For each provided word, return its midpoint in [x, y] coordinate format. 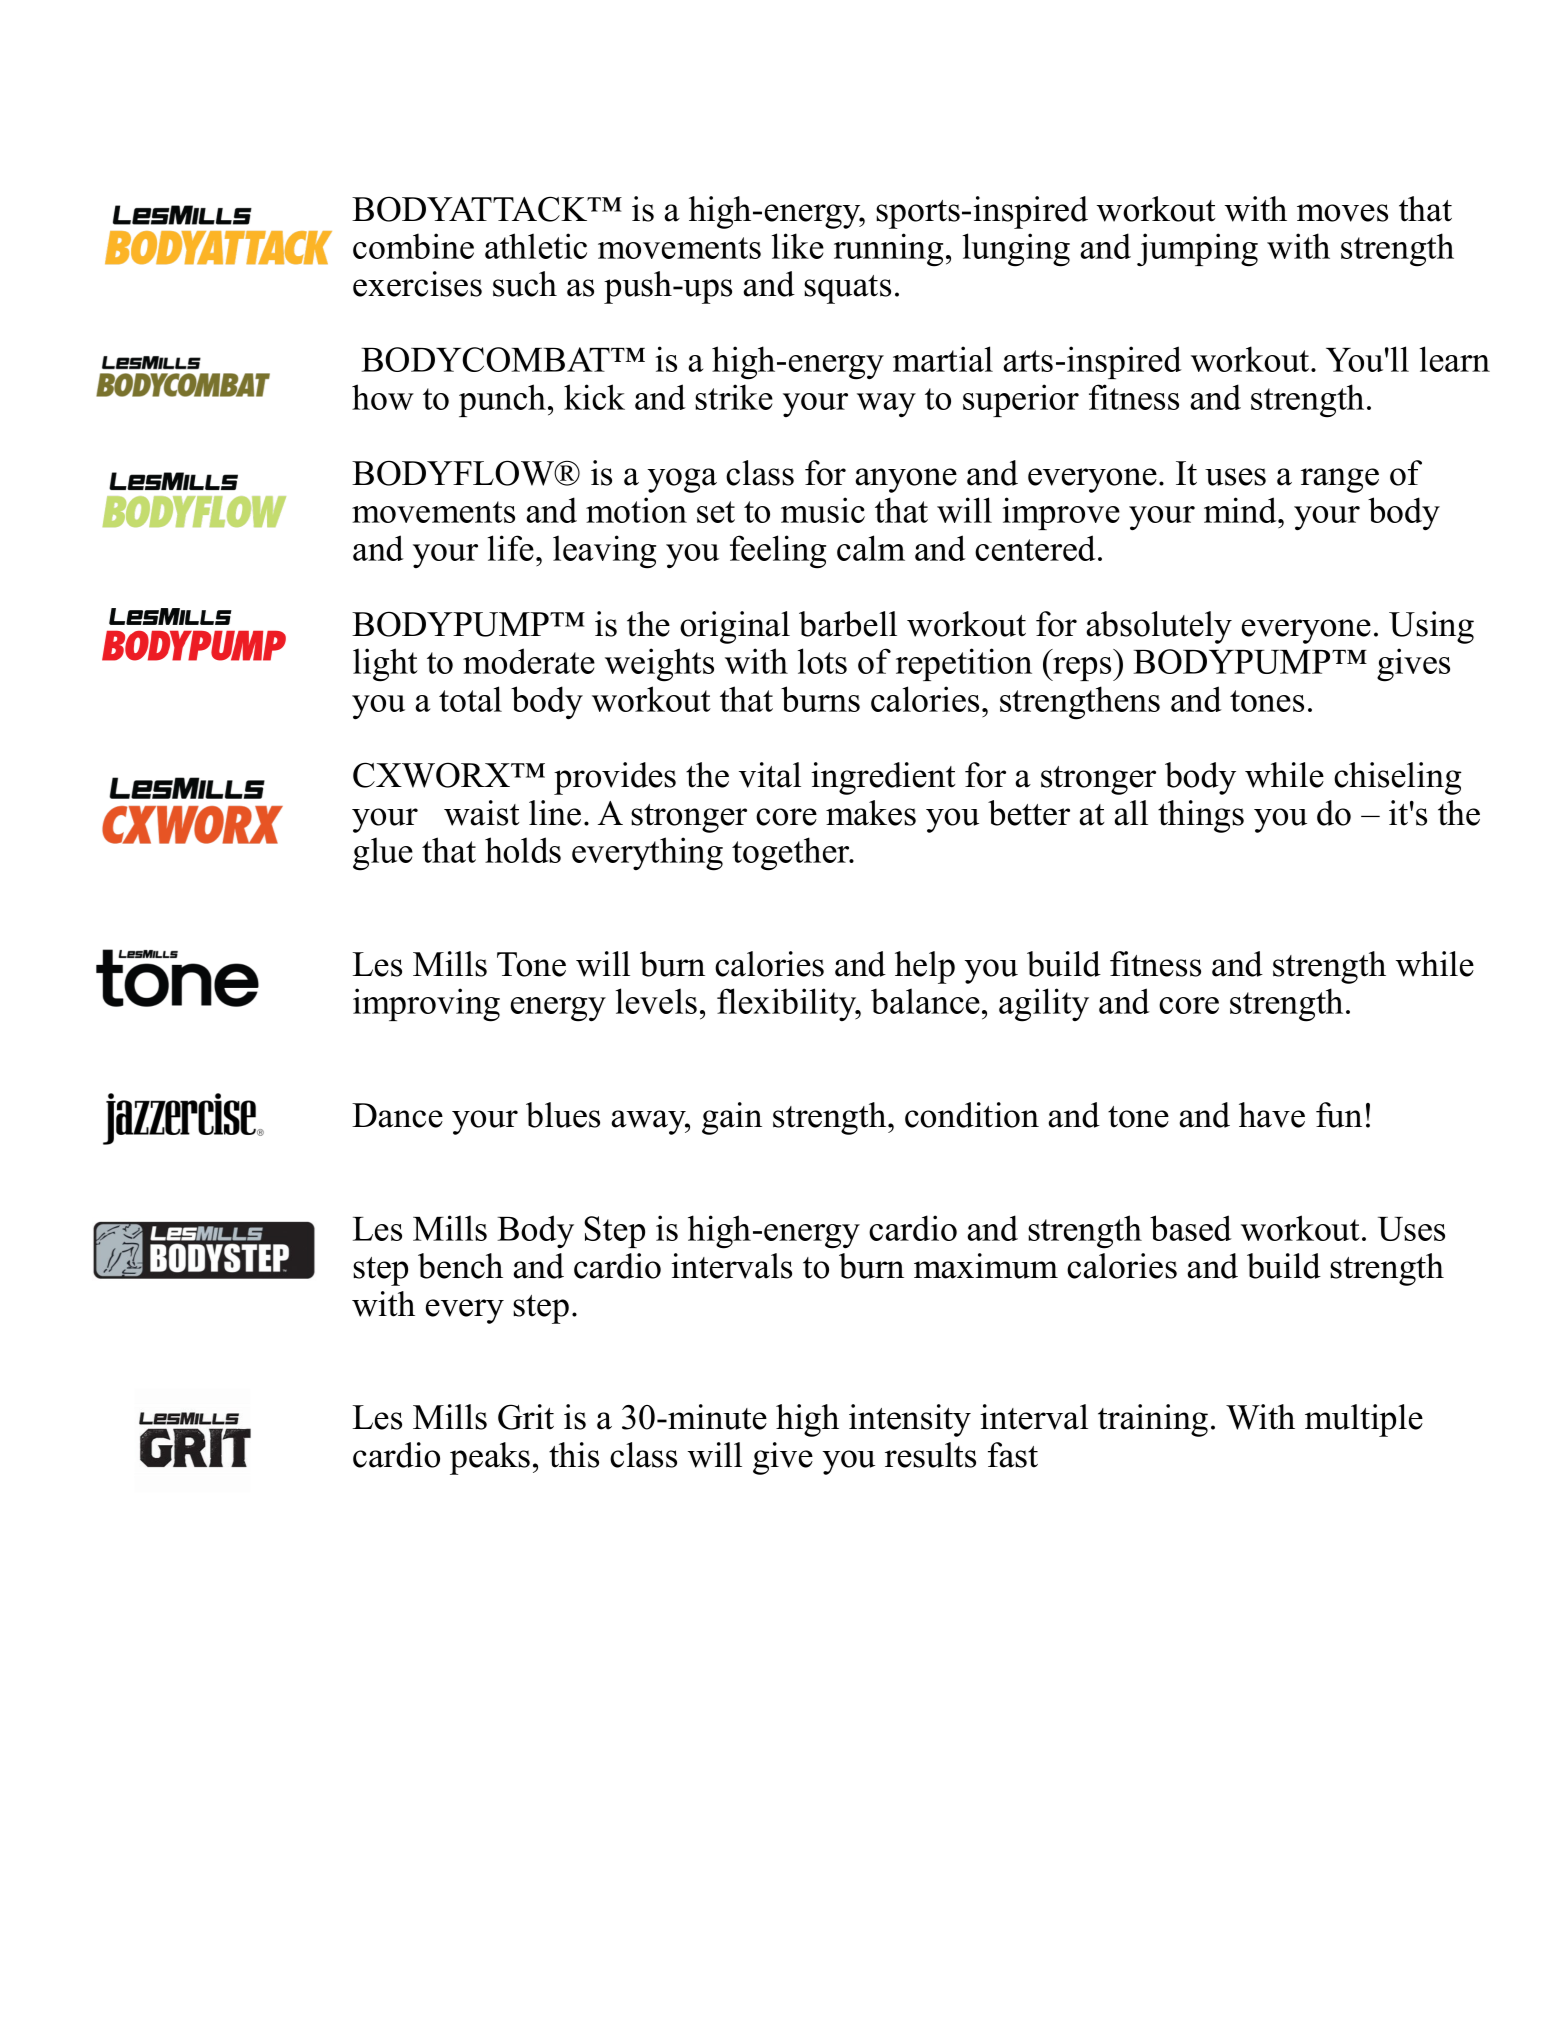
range [1340, 480]
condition [972, 1115]
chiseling [1398, 778]
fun [1339, 1115]
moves [1342, 213]
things [1201, 816]
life [511, 548]
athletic [536, 246]
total [470, 699]
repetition [964, 664]
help [925, 967]
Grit [526, 1417]
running [888, 250]
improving [426, 1005]
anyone [906, 480]
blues [563, 1115]
